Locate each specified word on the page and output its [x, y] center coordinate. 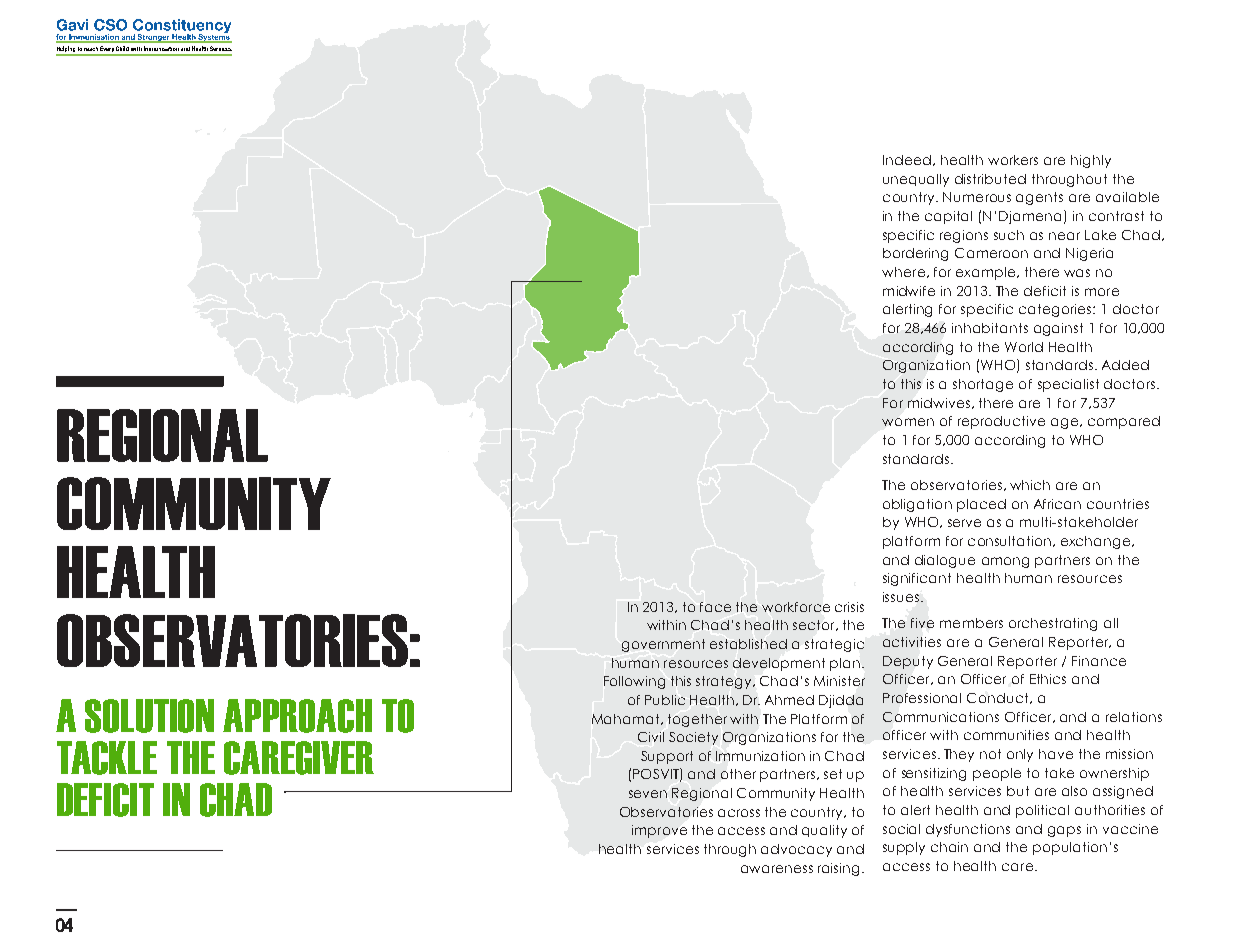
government [663, 645]
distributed [990, 179]
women [908, 422]
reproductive [1001, 422]
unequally [916, 180]
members [971, 623]
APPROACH [297, 716]
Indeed [908, 160]
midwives [939, 403]
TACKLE [107, 758]
